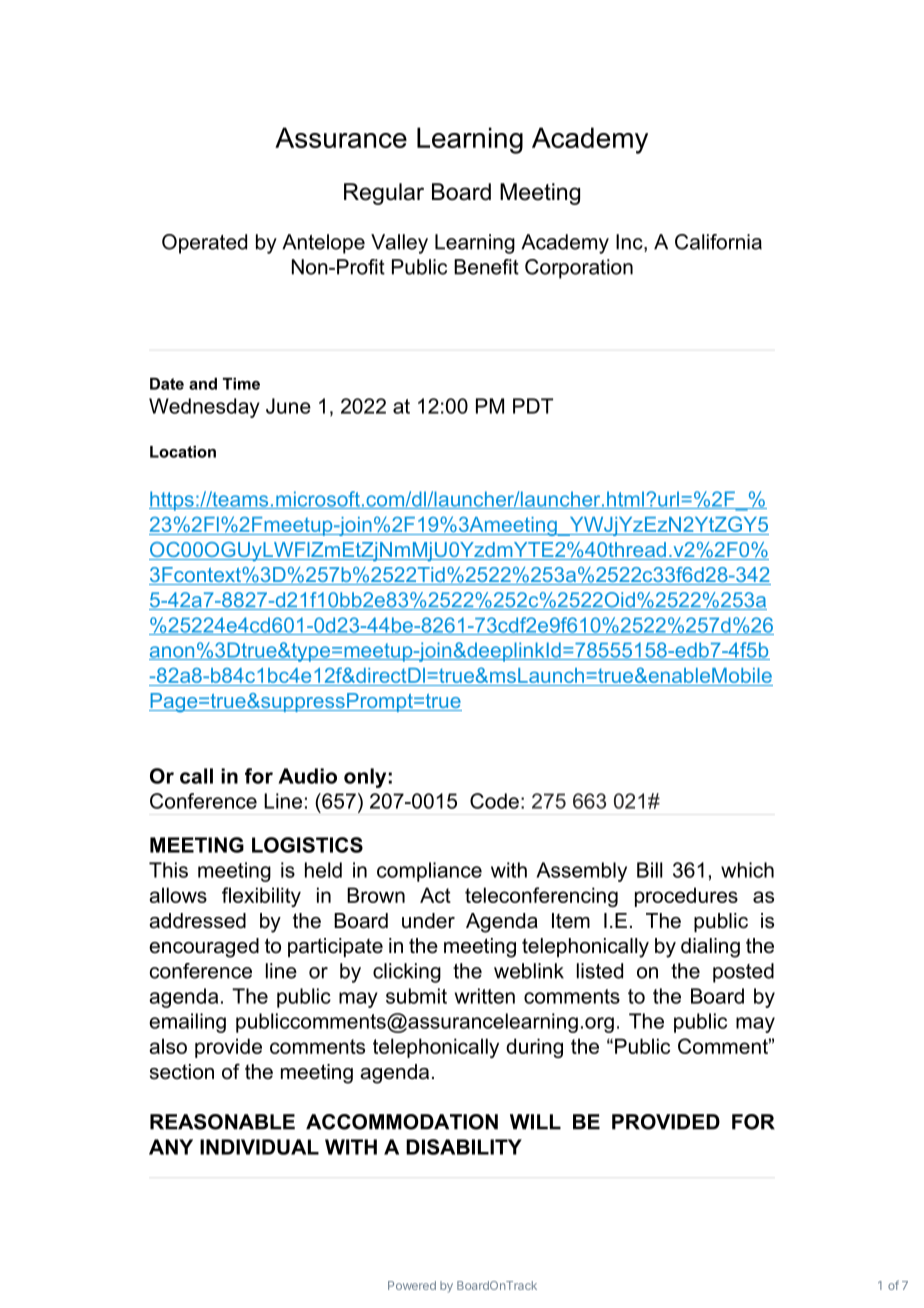 Image resolution: width=924 pixels, height=1308 pixels. What do you see at coordinates (494, 801) in the screenshot?
I see `Code` at bounding box center [494, 801].
